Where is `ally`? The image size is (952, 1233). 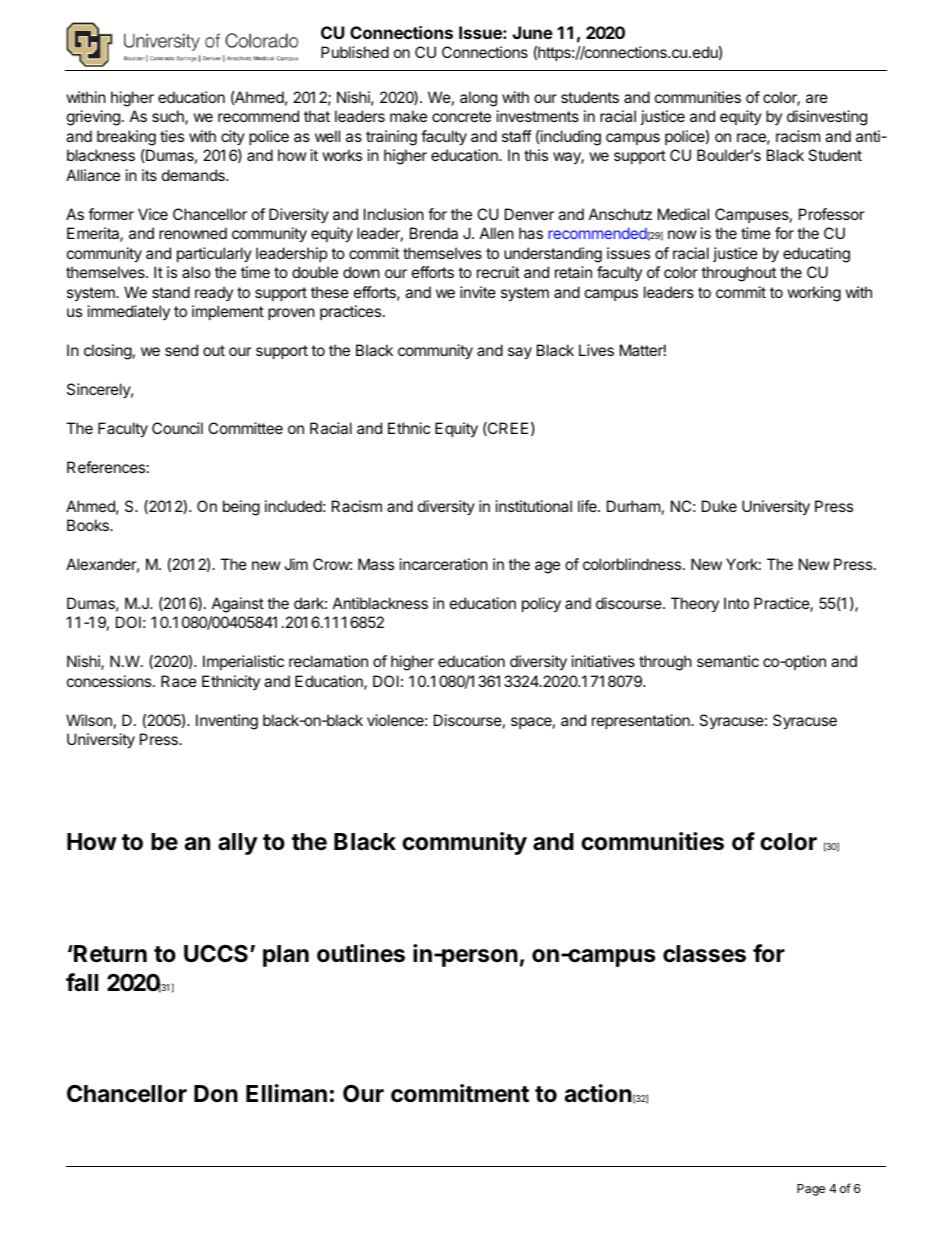
ally is located at coordinates (238, 844).
